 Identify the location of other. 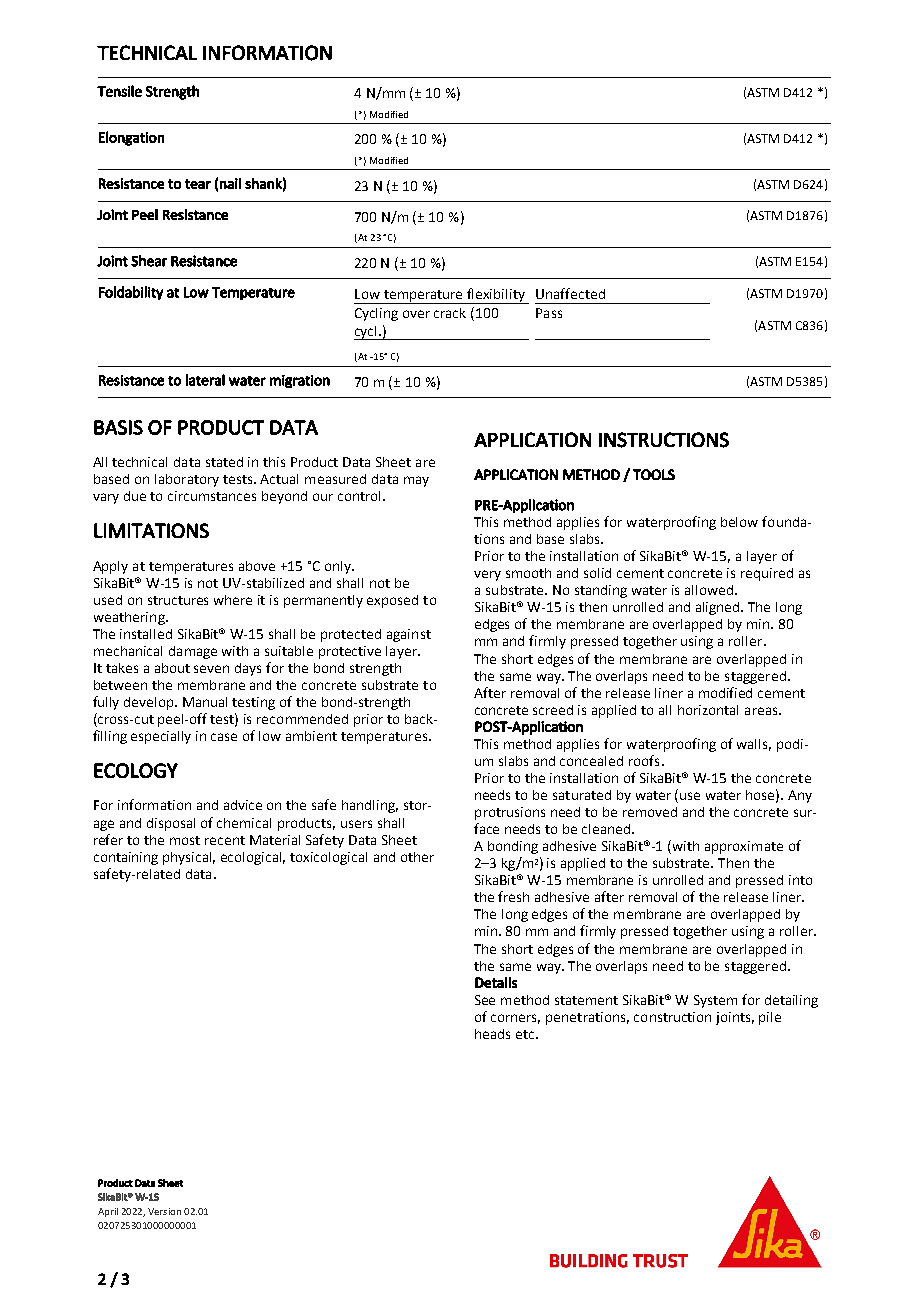
(417, 857).
